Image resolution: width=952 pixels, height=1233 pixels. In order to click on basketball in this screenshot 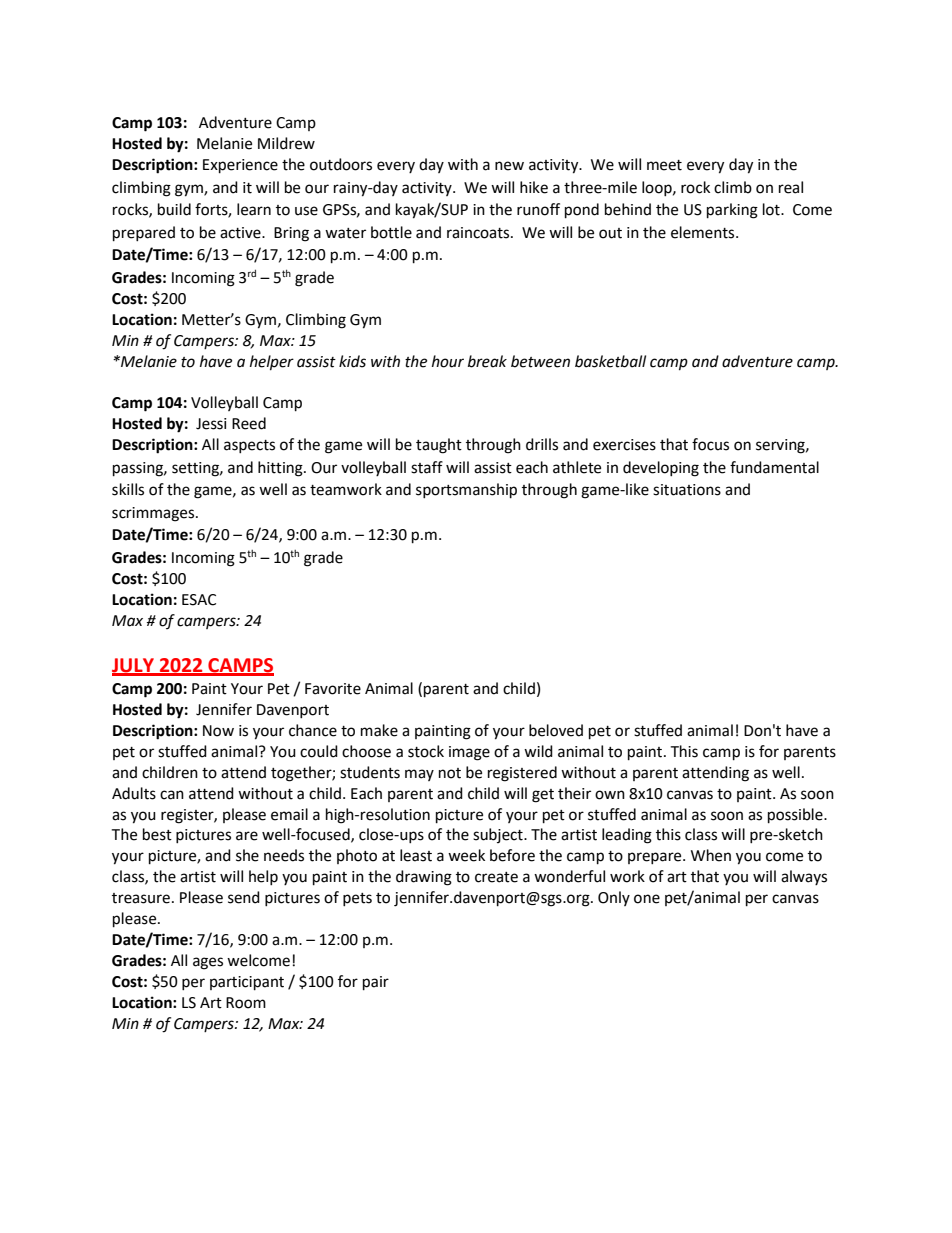, I will do `click(610, 361)`.
